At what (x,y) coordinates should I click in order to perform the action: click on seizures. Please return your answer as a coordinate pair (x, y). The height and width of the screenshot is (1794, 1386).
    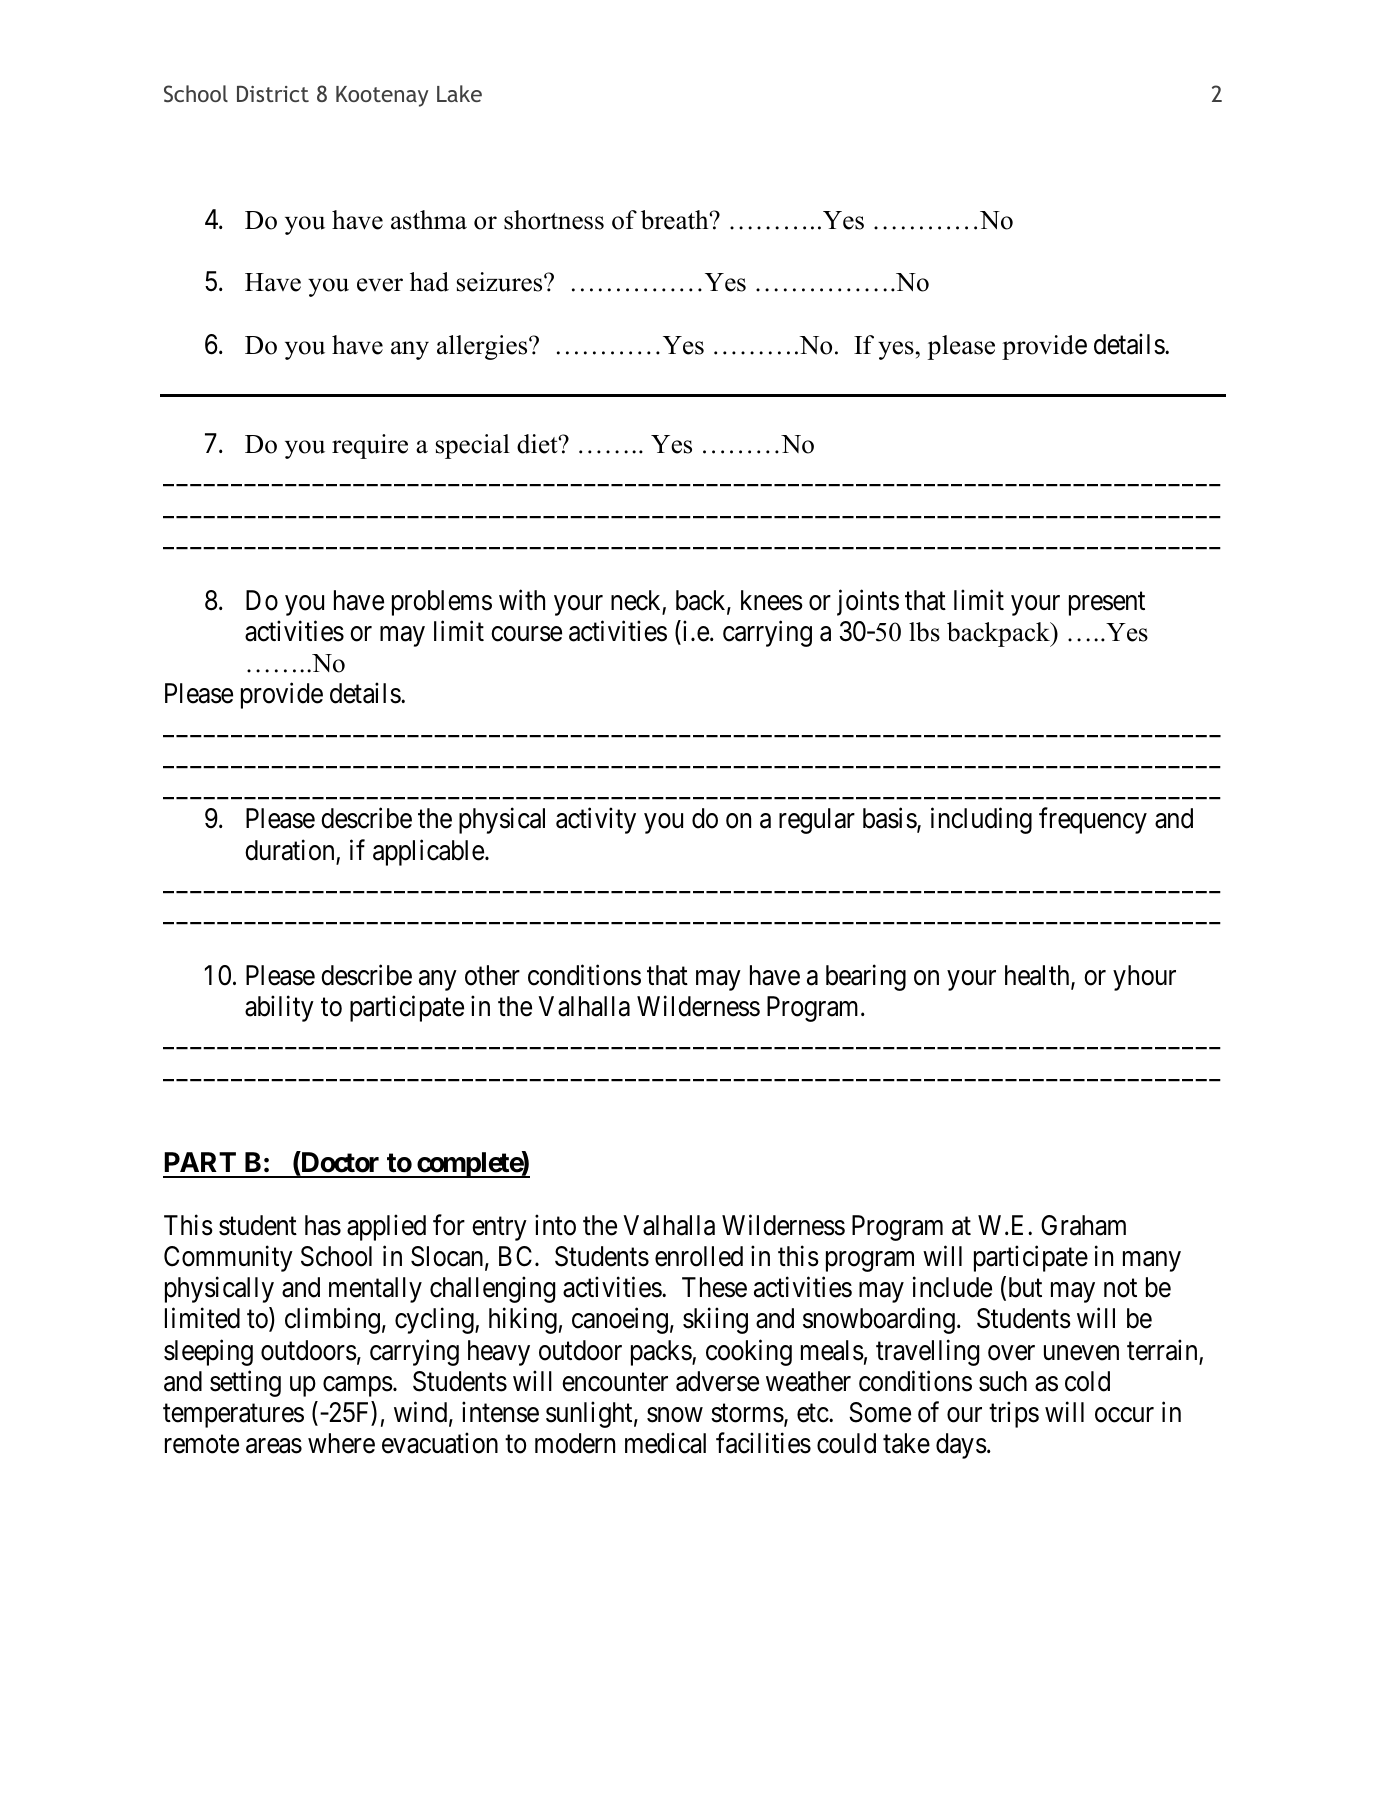
    Looking at the image, I should click on (501, 282).
